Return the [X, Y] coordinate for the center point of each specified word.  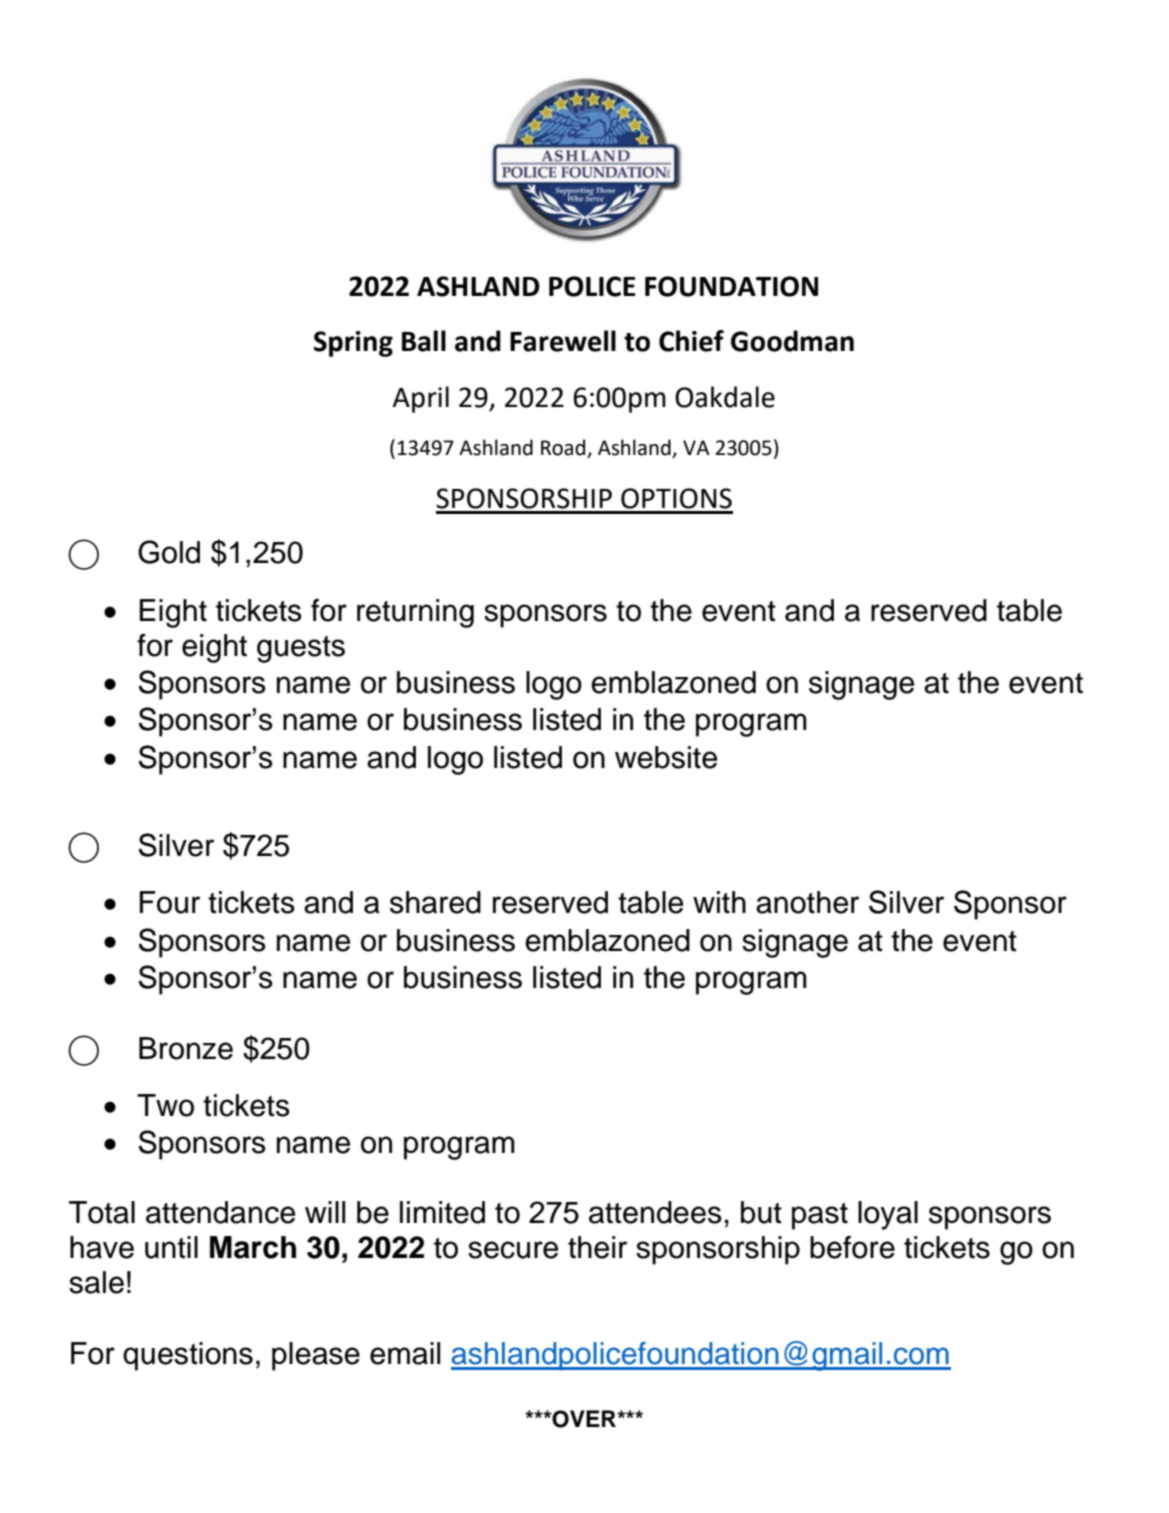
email [405, 1353]
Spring [353, 344]
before [852, 1247]
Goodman [792, 341]
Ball [424, 341]
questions [188, 1356]
